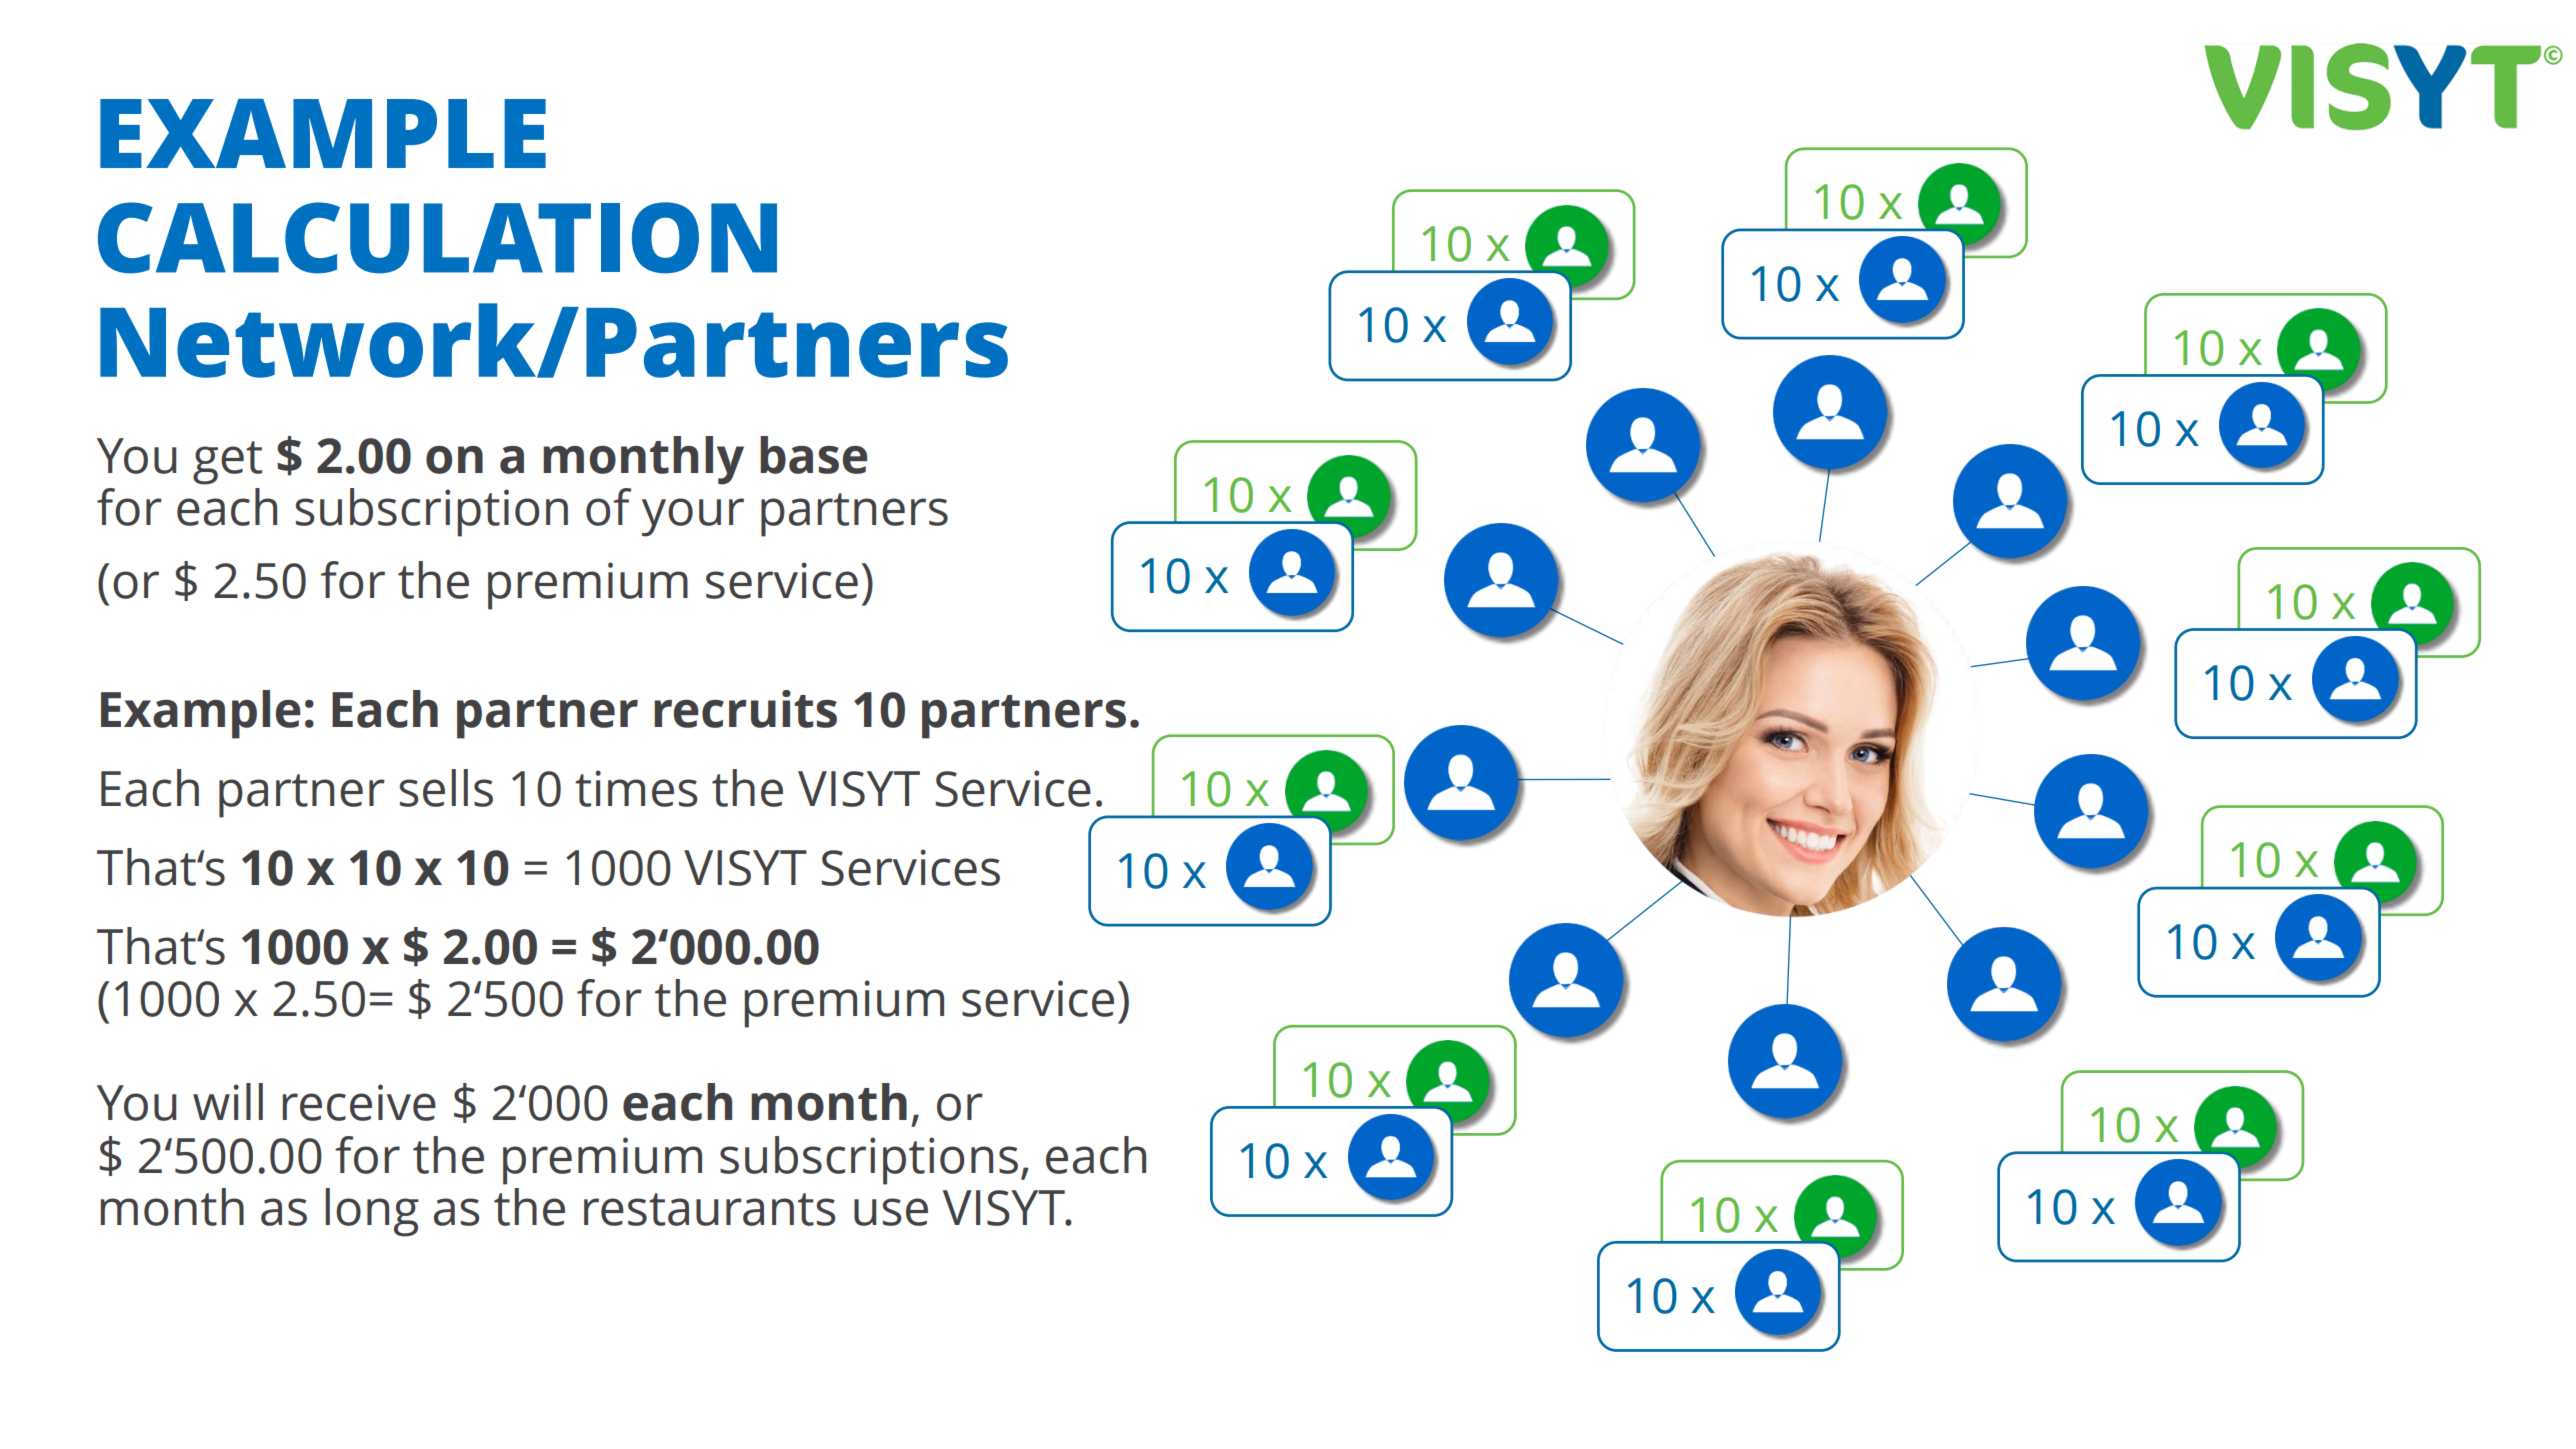 This image has width=2576, height=1449. Describe the element at coordinates (693, 517) in the image. I see `your` at that location.
